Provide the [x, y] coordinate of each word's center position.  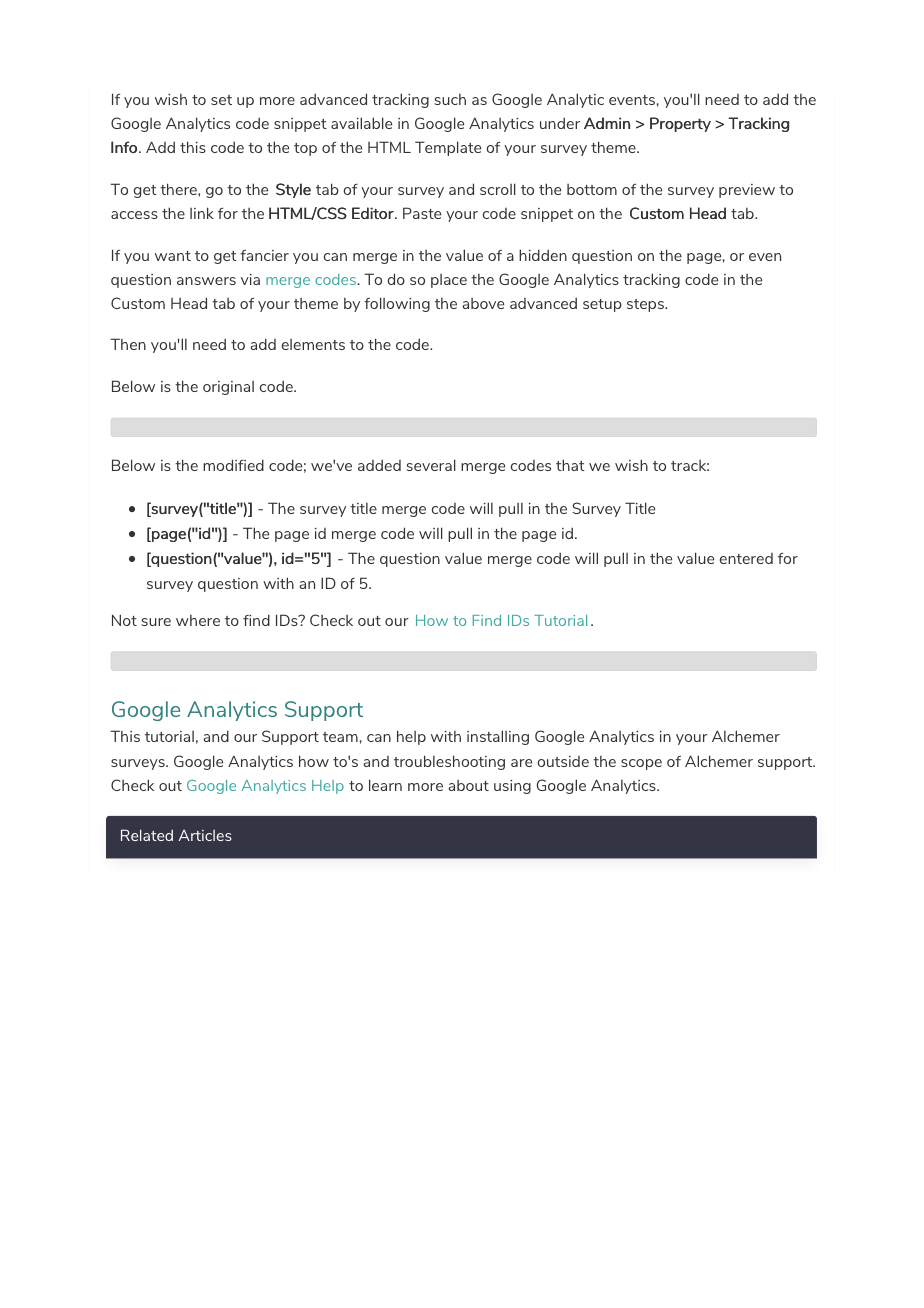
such [450, 99]
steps [646, 305]
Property [680, 124]
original [228, 388]
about [468, 785]
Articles [205, 835]
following [397, 304]
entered [746, 558]
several [431, 465]
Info [125, 147]
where [198, 620]
